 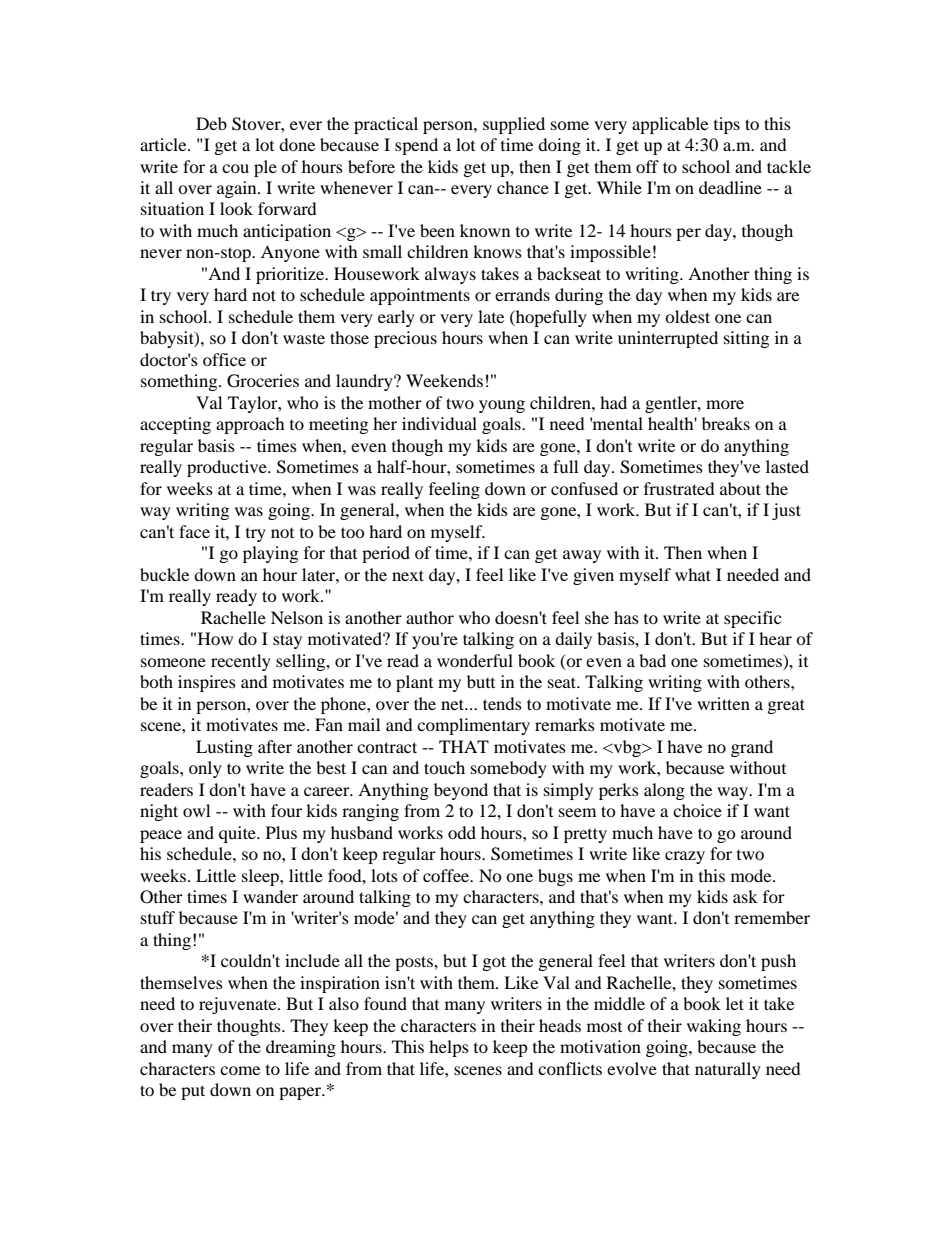 What do you see at coordinates (727, 125) in the image?
I see `tips` at bounding box center [727, 125].
